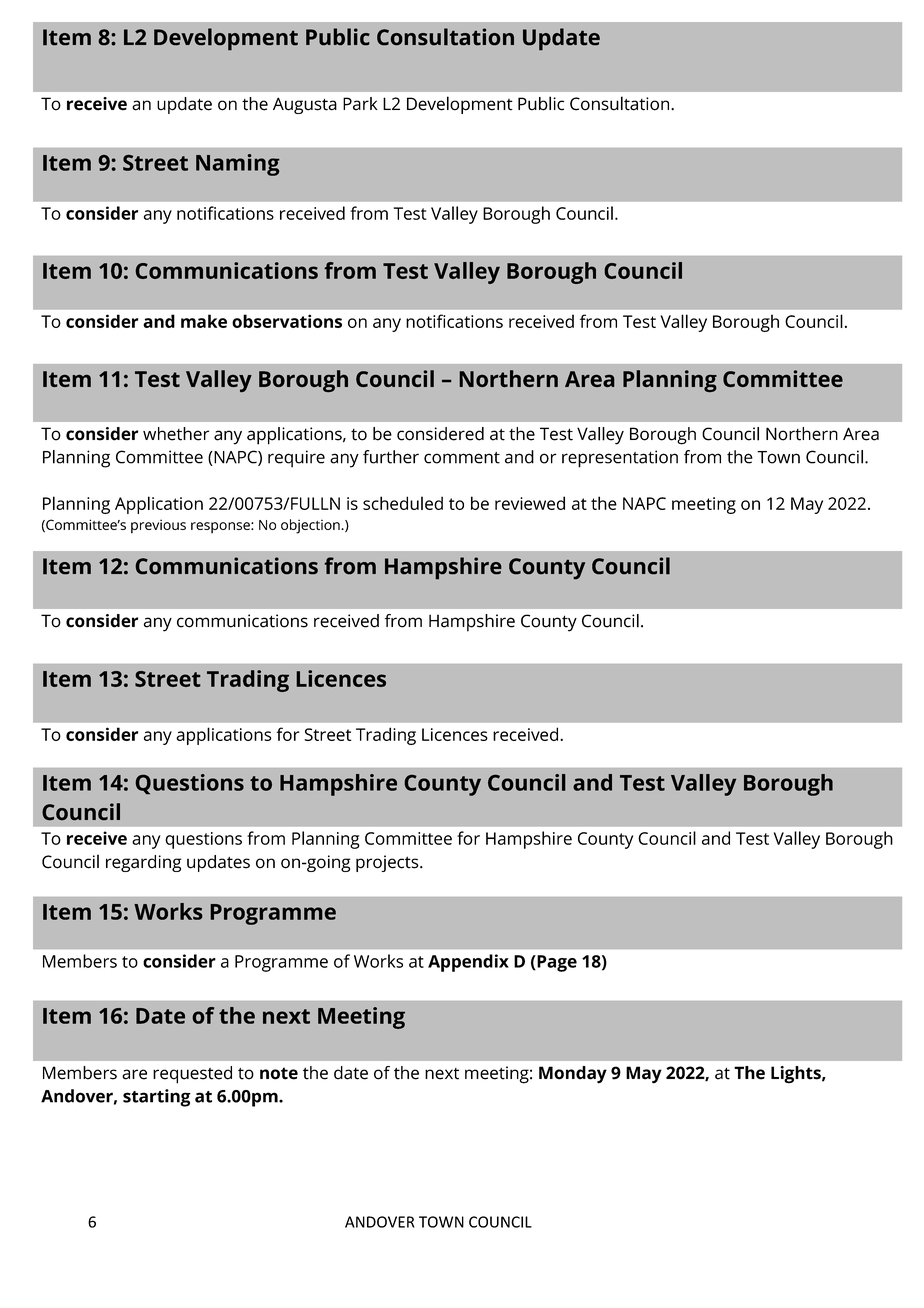 The height and width of the image is (1308, 924). Describe the element at coordinates (305, 105) in the image. I see `Augusta` at that location.
